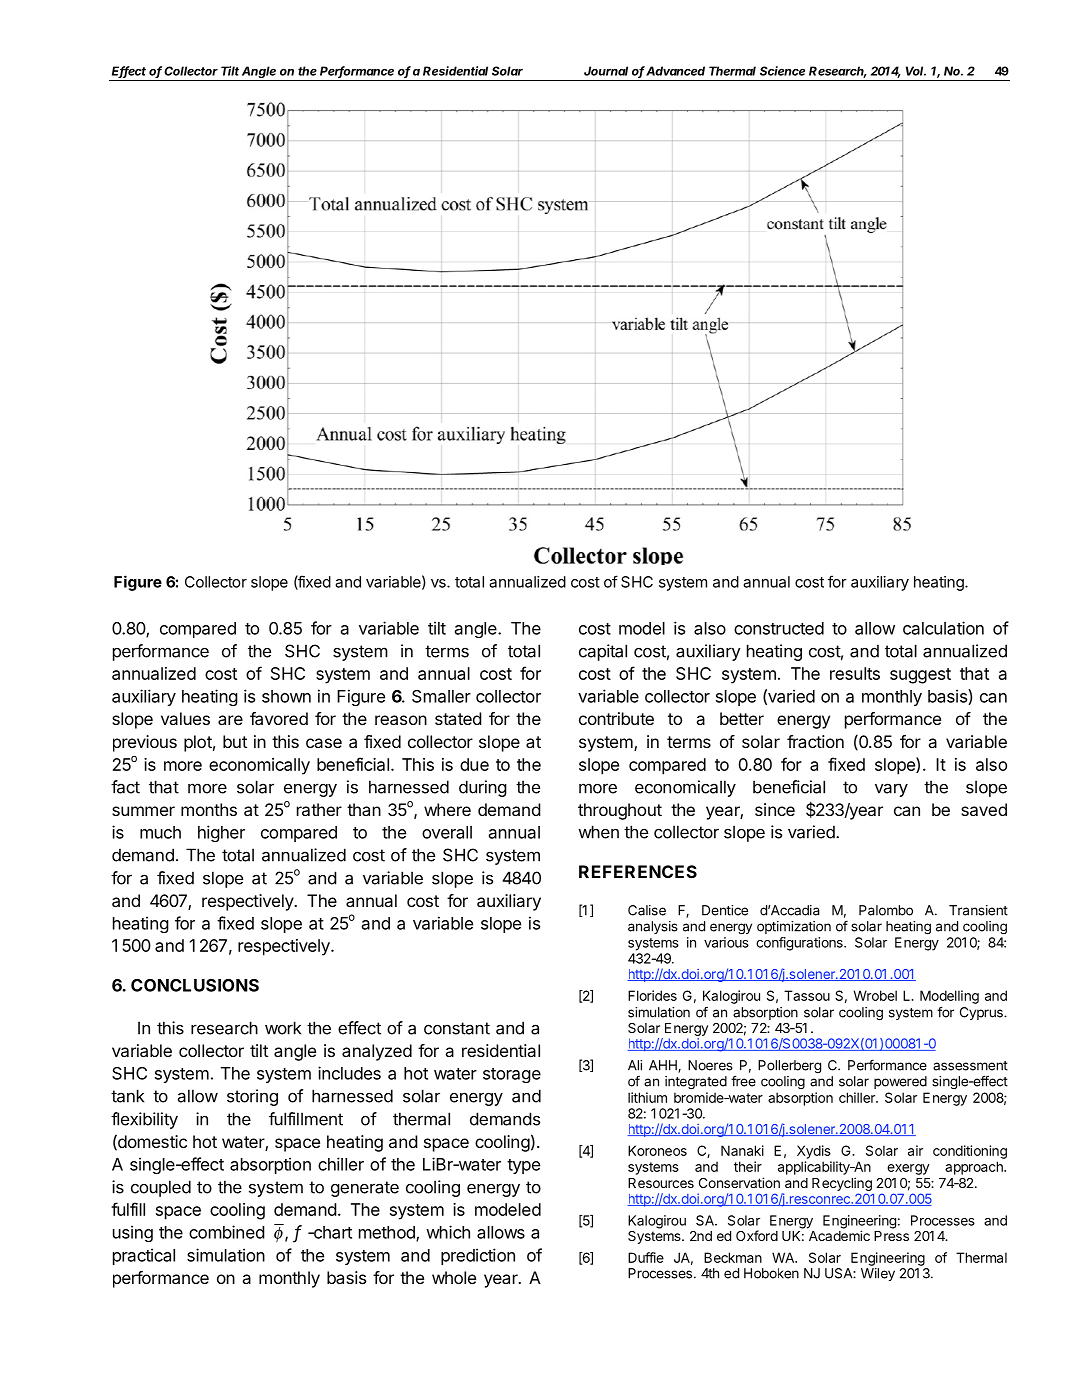 The height and width of the screenshot is (1383, 1069). I want to click on Vol, so click(916, 71).
